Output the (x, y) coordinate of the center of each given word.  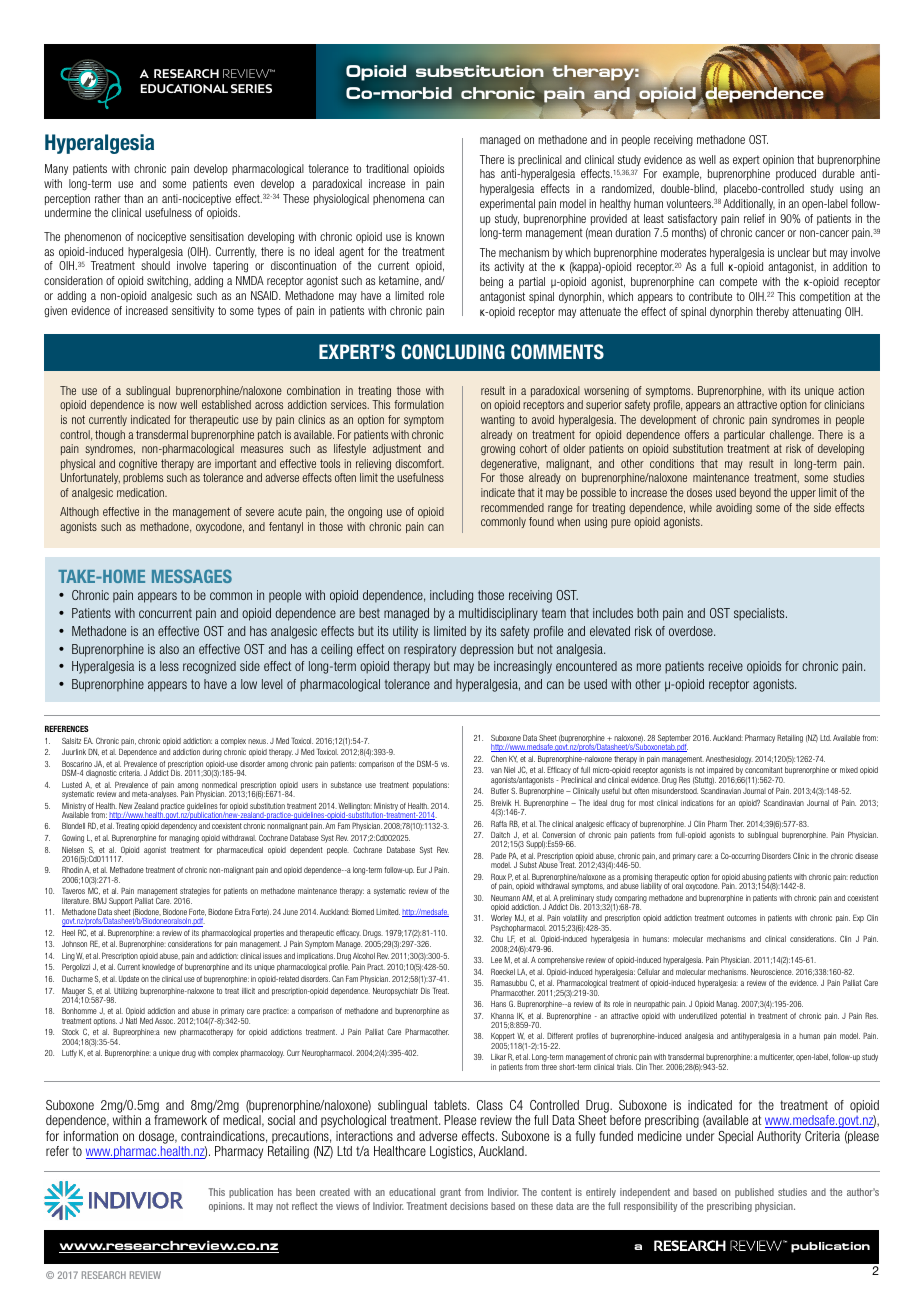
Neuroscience (772, 972)
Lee (496, 960)
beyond (755, 493)
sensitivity (193, 311)
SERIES (251, 88)
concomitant (764, 770)
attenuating (816, 313)
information (91, 1136)
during (212, 753)
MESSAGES (192, 576)
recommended (512, 507)
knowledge (158, 968)
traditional (387, 168)
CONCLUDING (453, 352)
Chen (499, 758)
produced (796, 174)
